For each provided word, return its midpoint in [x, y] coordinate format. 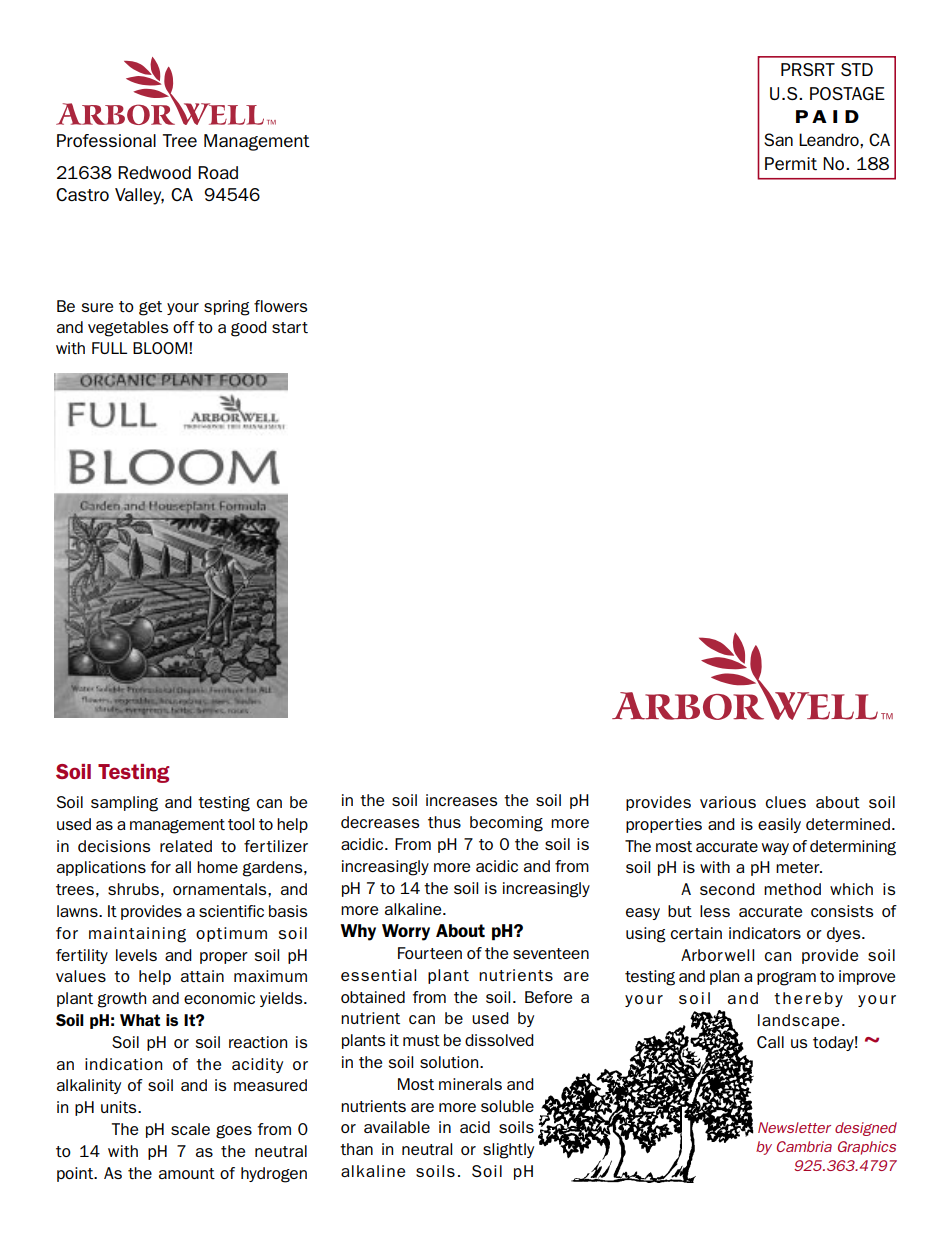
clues [786, 802]
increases [462, 800]
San [778, 139]
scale [190, 1129]
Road [218, 172]
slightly [508, 1151]
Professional [106, 140]
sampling [124, 804]
